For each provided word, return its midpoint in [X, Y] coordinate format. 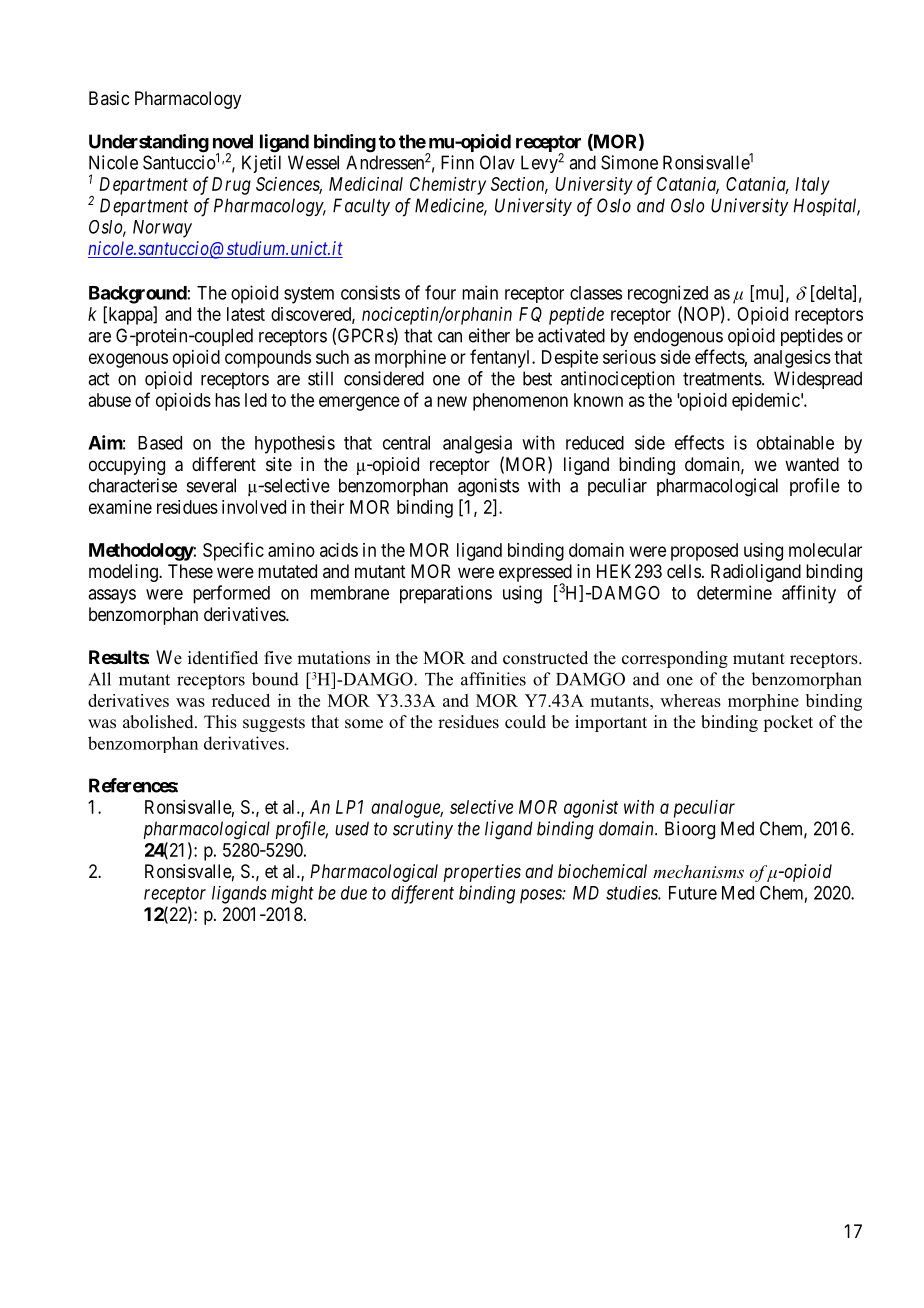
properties [482, 873]
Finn [457, 162]
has [227, 400]
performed [231, 594]
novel [233, 141]
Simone [629, 162]
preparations [446, 594]
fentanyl [501, 358]
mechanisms [698, 871]
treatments [722, 379]
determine [734, 592]
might [292, 894]
